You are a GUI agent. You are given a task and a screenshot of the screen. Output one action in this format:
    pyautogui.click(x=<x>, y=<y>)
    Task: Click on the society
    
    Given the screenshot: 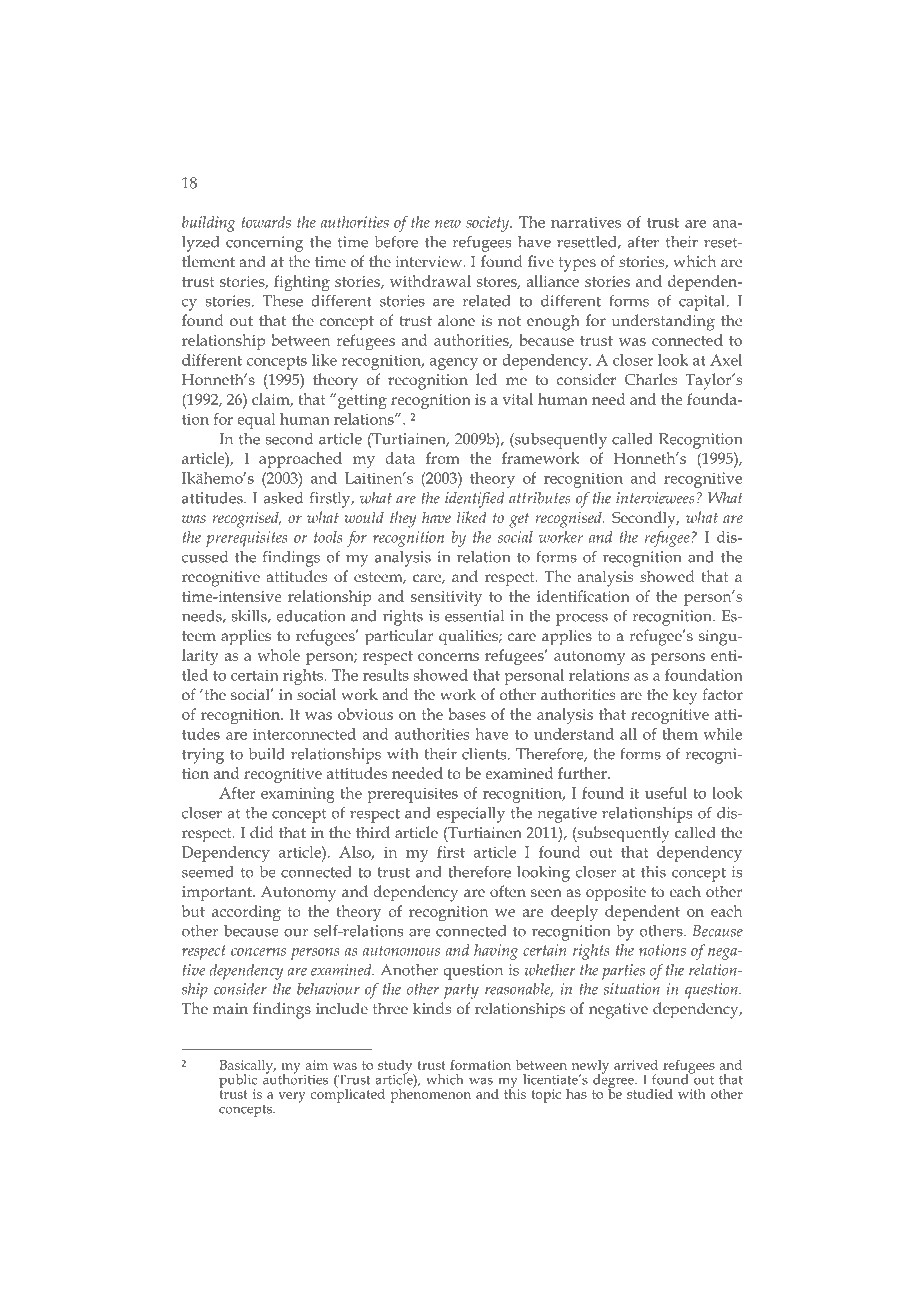 What is the action you would take?
    pyautogui.click(x=489, y=224)
